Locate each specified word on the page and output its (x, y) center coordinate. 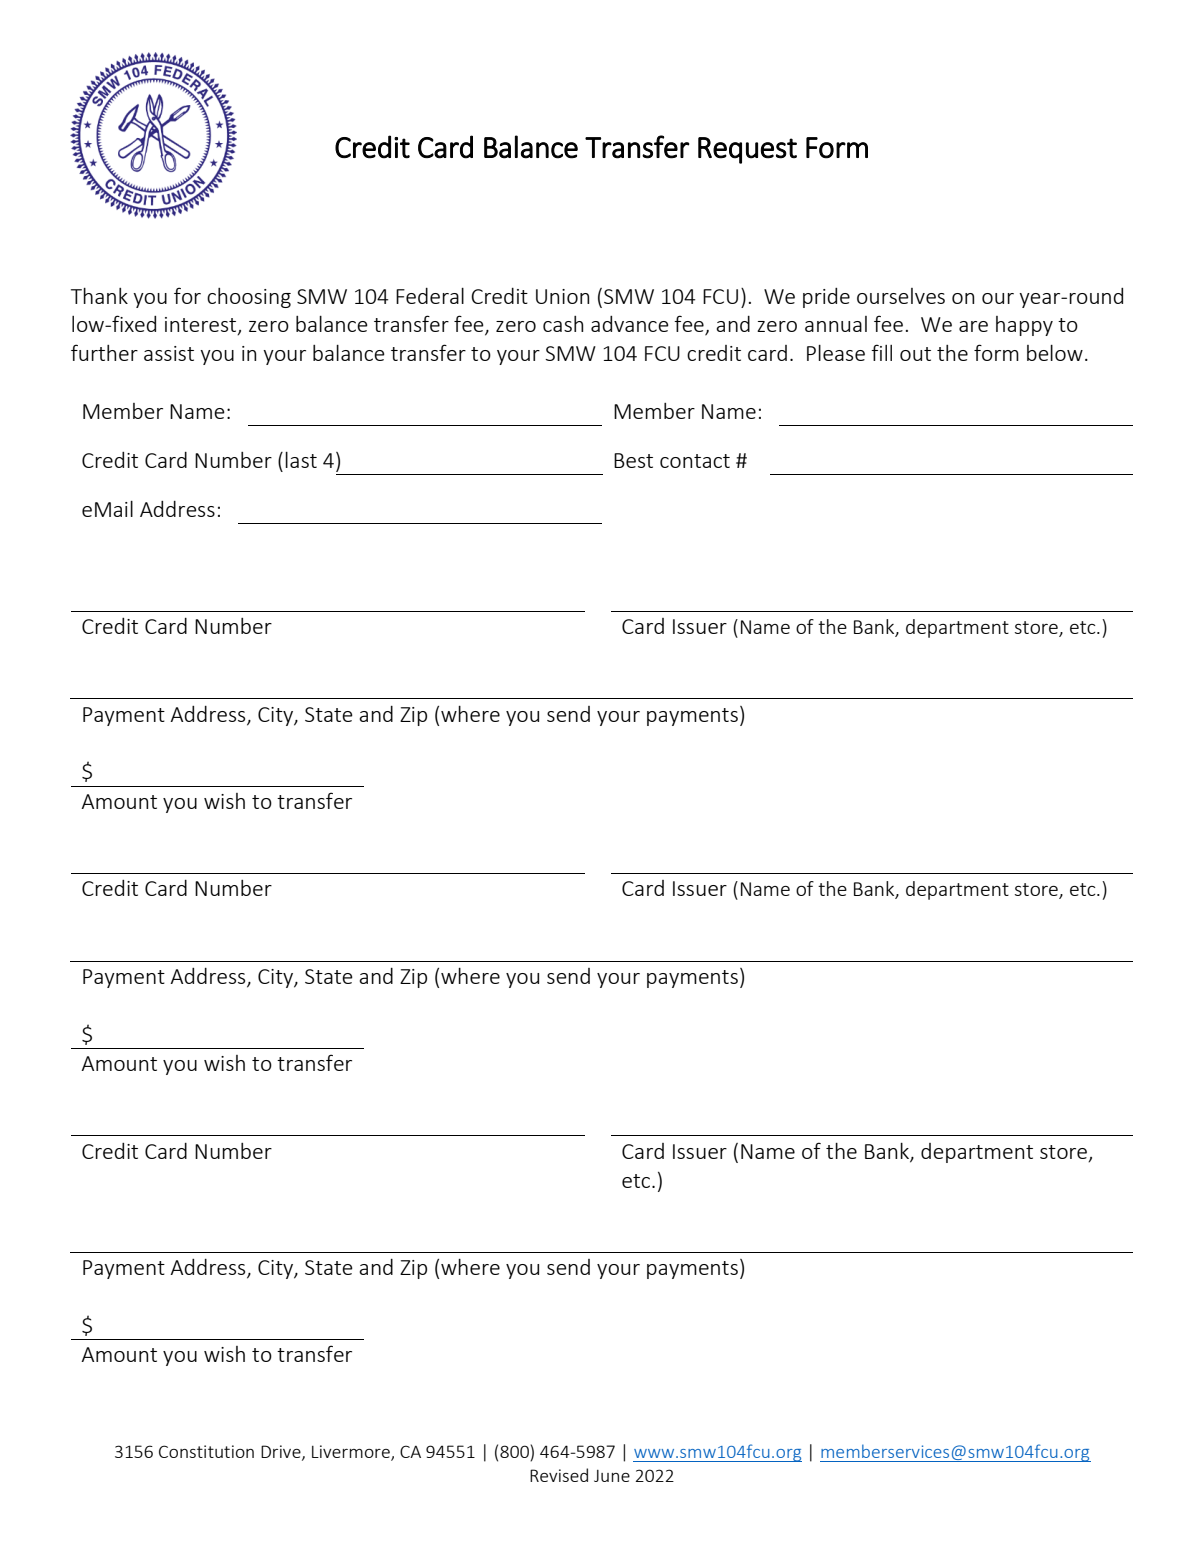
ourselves (901, 296)
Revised (559, 1475)
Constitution (206, 1451)
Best (633, 460)
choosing (249, 298)
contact (695, 461)
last (301, 460)
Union (562, 296)
